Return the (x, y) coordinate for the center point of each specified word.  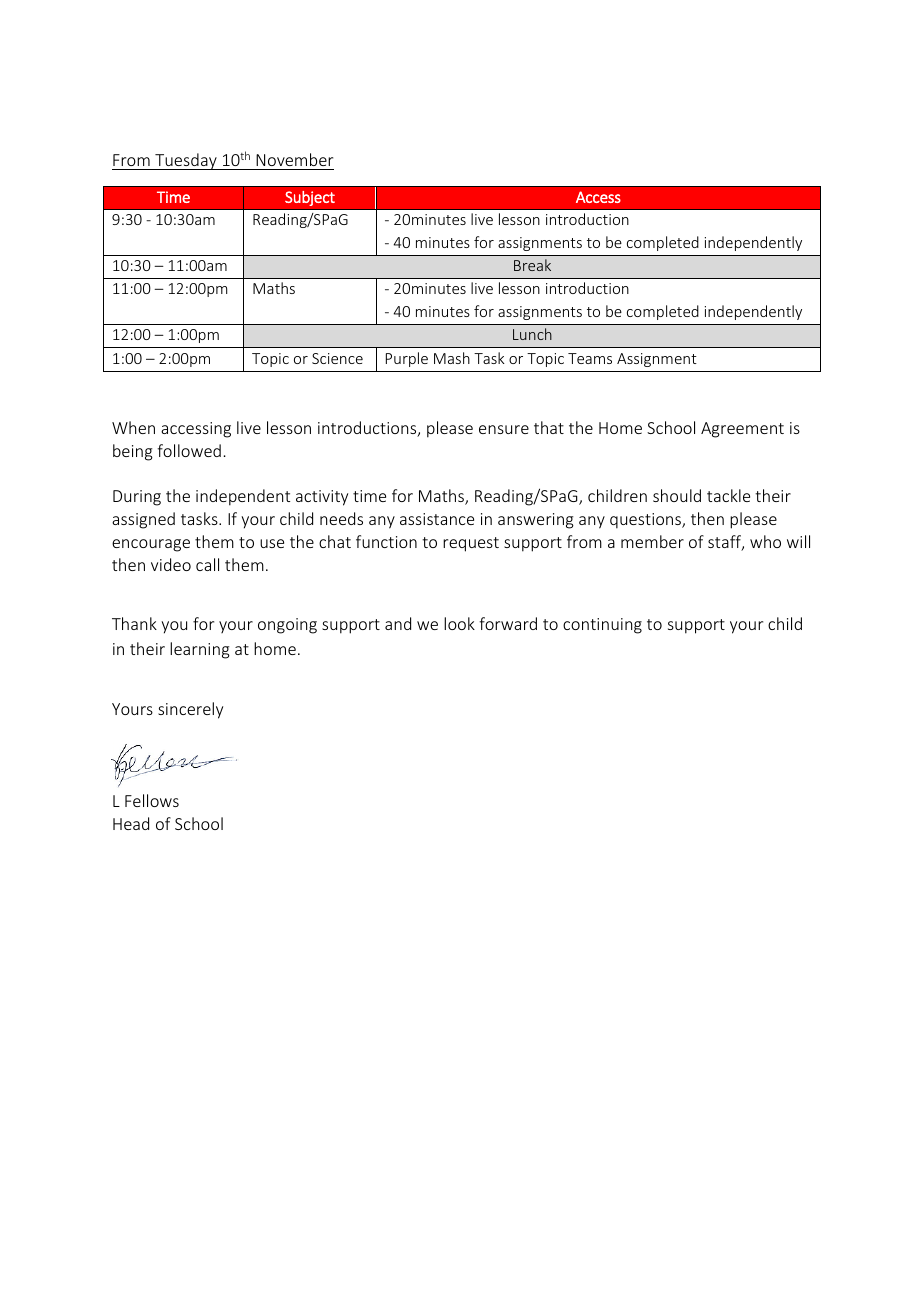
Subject (310, 198)
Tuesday (186, 161)
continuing (602, 626)
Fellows (152, 800)
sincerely (190, 710)
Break (532, 265)
